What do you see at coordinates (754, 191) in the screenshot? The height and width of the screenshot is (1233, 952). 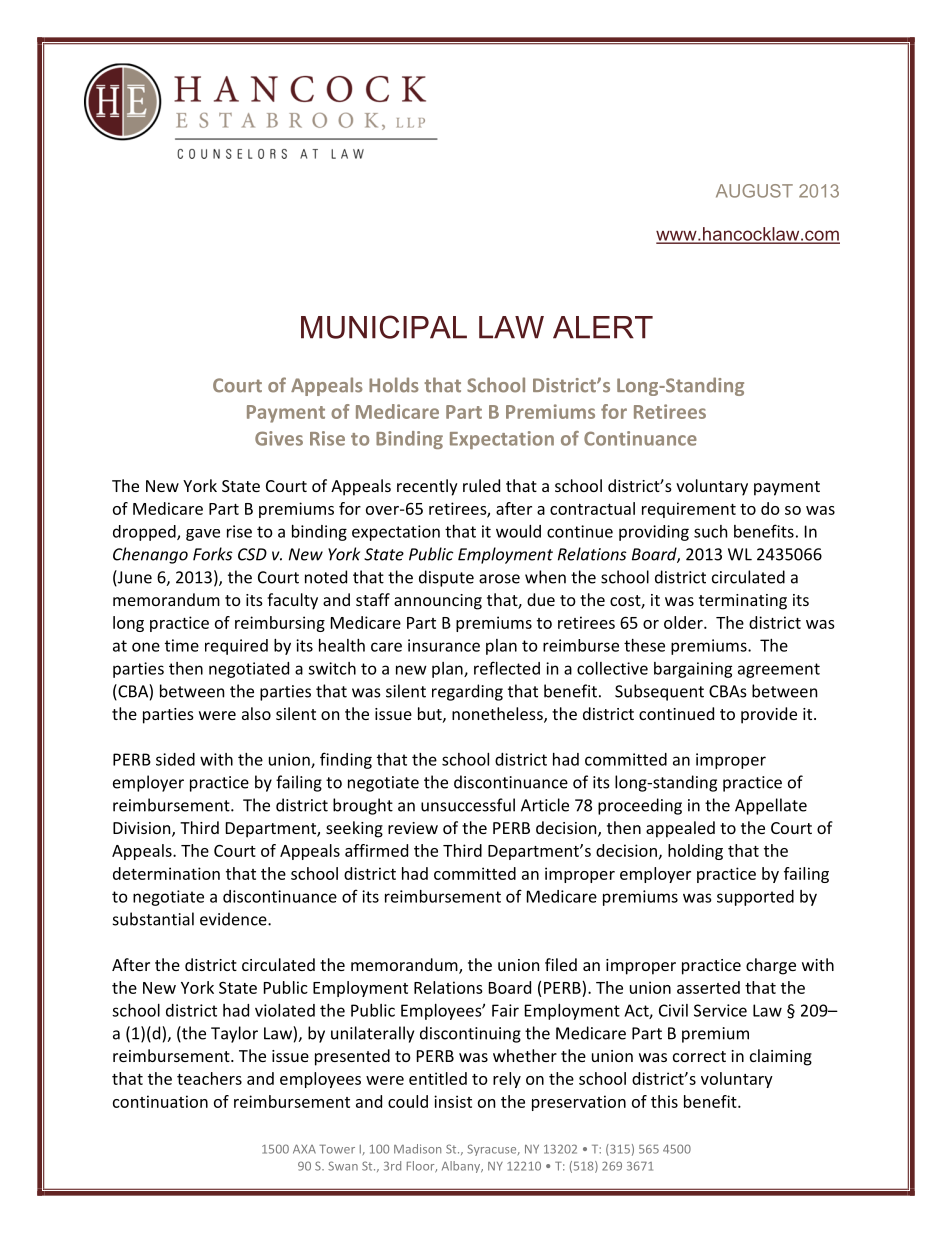 I see `AUGUST` at bounding box center [754, 191].
